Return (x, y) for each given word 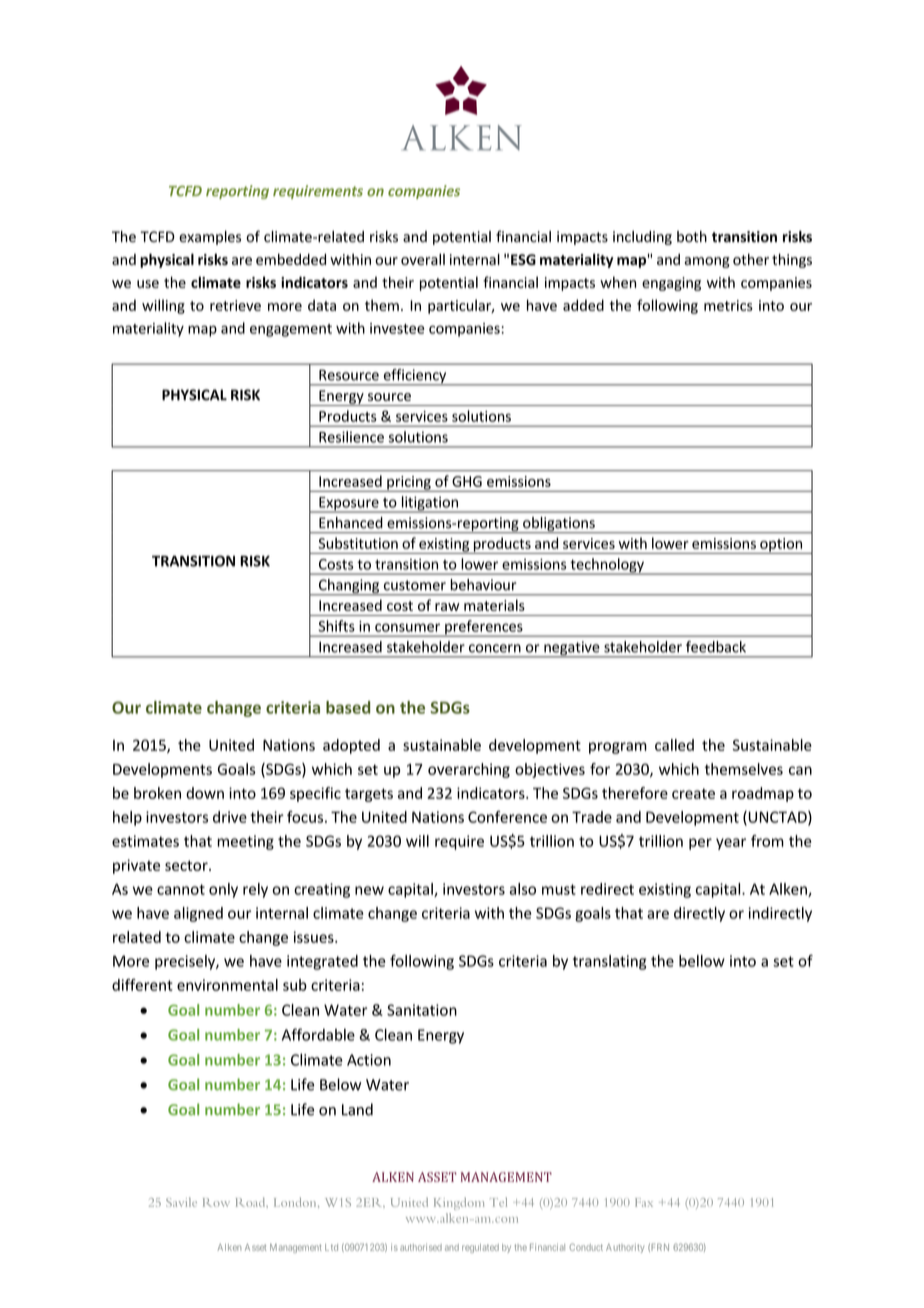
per (700, 844)
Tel (498, 1202)
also (523, 889)
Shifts (336, 626)
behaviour (483, 585)
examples (210, 238)
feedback (716, 647)
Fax (644, 1202)
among (707, 262)
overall (423, 259)
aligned (198, 914)
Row (216, 1202)
